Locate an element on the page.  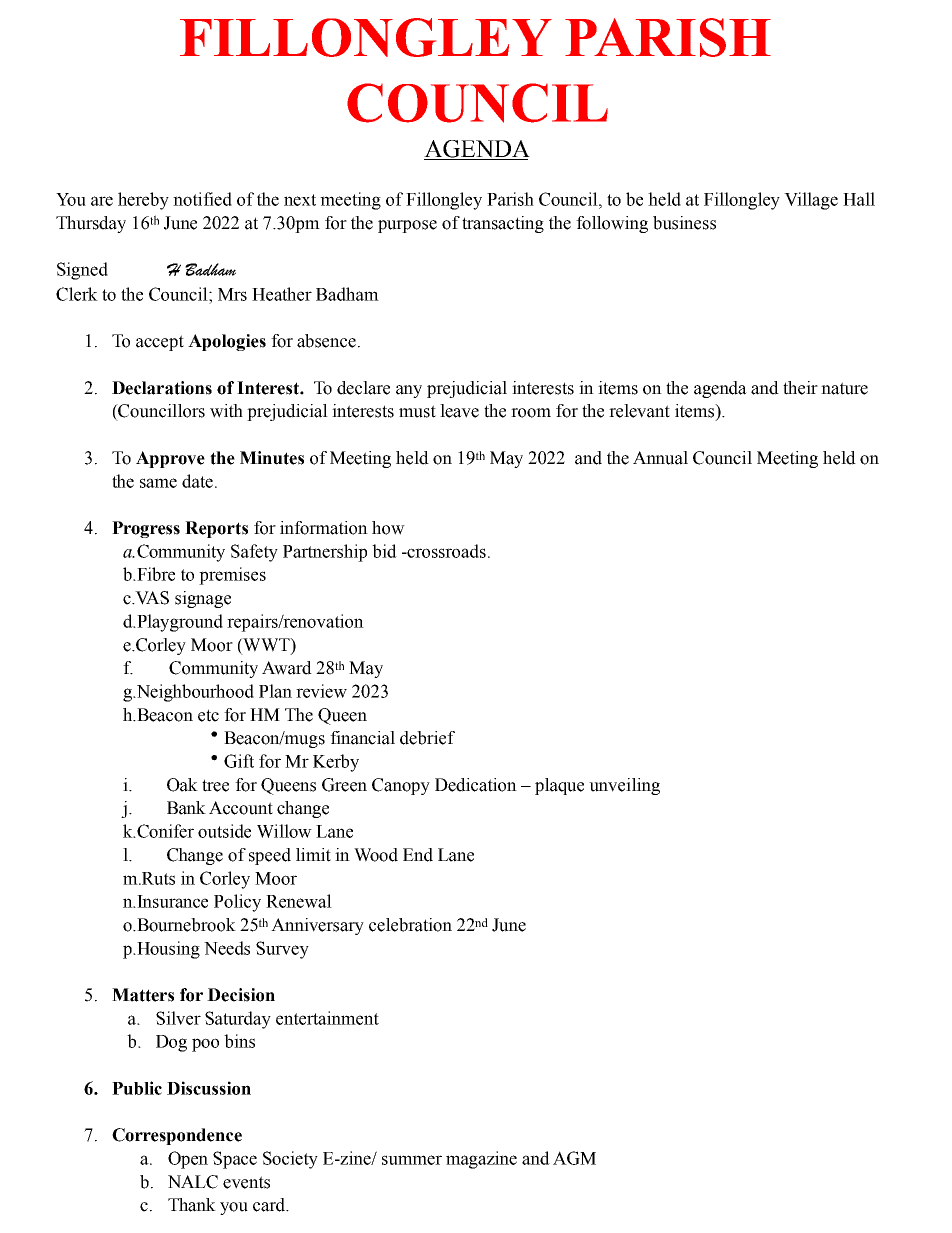
debrief is located at coordinates (427, 738).
